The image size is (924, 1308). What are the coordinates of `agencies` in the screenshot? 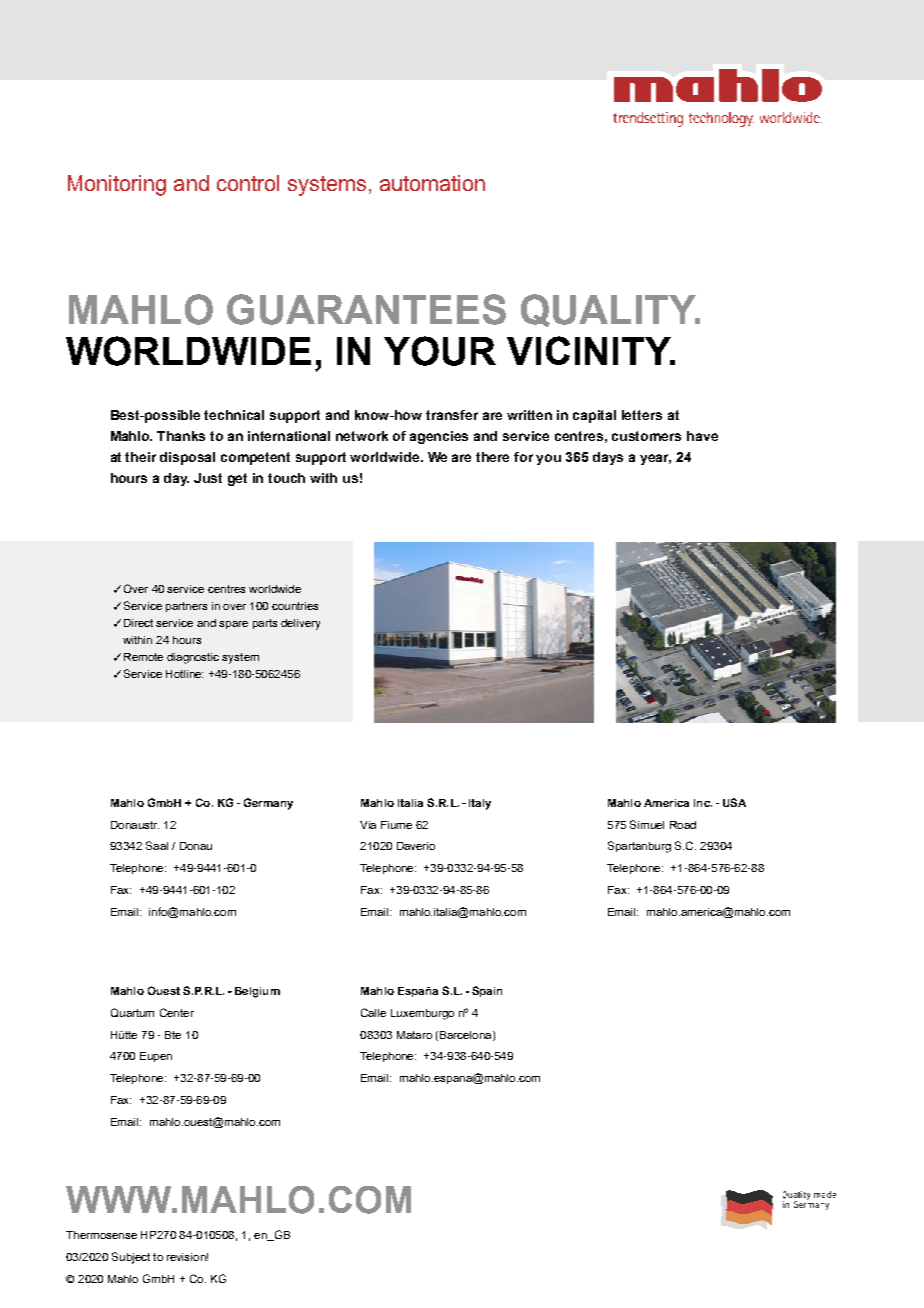 It's located at (439, 437).
